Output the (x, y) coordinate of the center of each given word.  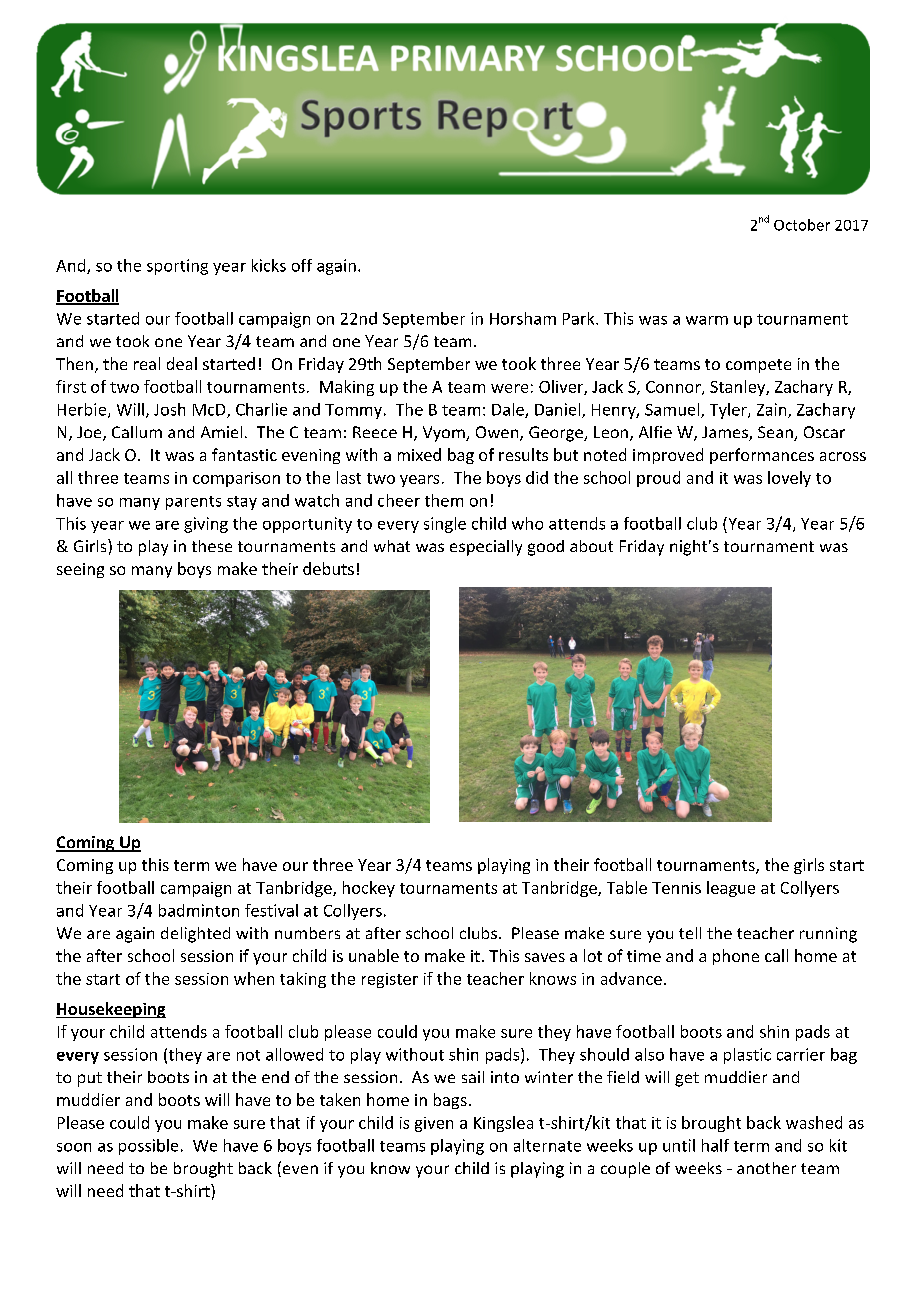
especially (486, 548)
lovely (789, 479)
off (302, 265)
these (212, 546)
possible (148, 1147)
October (802, 225)
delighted (195, 935)
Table (627, 887)
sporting (177, 267)
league (731, 889)
